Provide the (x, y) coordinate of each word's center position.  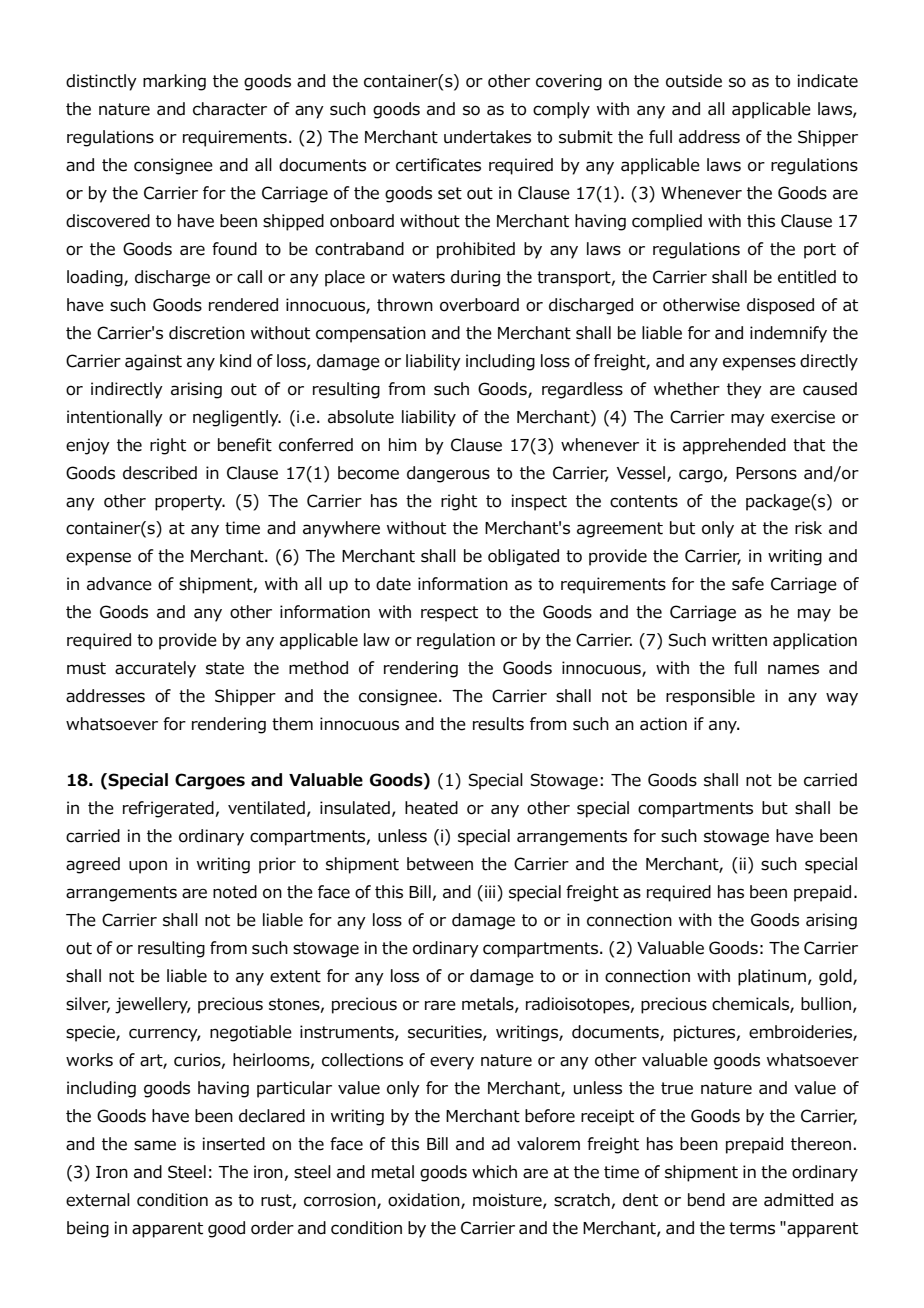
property (190, 503)
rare (440, 1005)
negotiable (251, 1033)
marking (174, 82)
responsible (710, 697)
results (498, 724)
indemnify (788, 334)
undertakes (487, 137)
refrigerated (168, 809)
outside (694, 81)
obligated (523, 557)
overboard (479, 305)
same (155, 1145)
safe (748, 584)
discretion (207, 333)
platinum (772, 977)
